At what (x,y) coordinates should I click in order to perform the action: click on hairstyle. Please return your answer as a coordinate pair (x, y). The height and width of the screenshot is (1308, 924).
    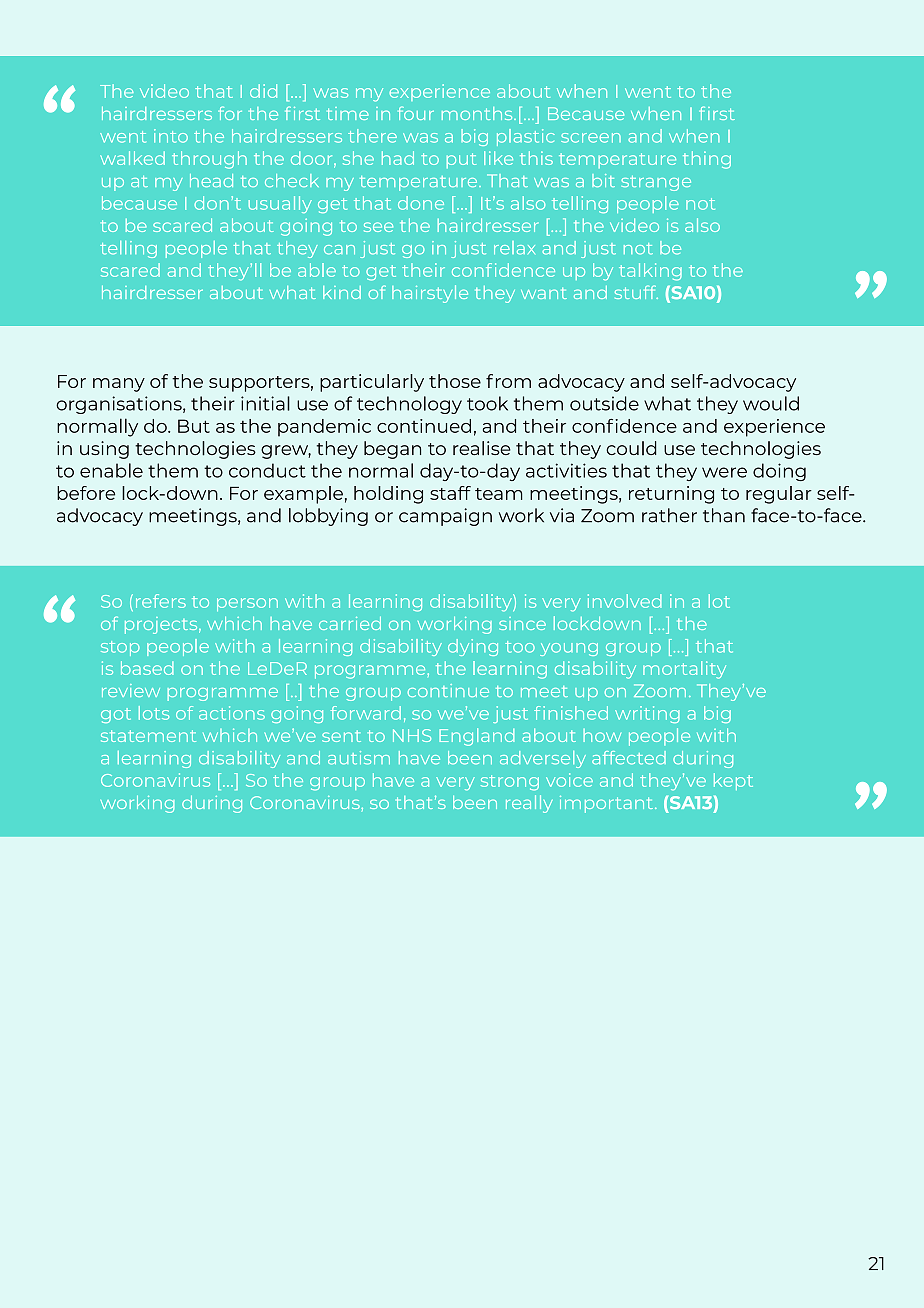
    Looking at the image, I should click on (430, 294).
